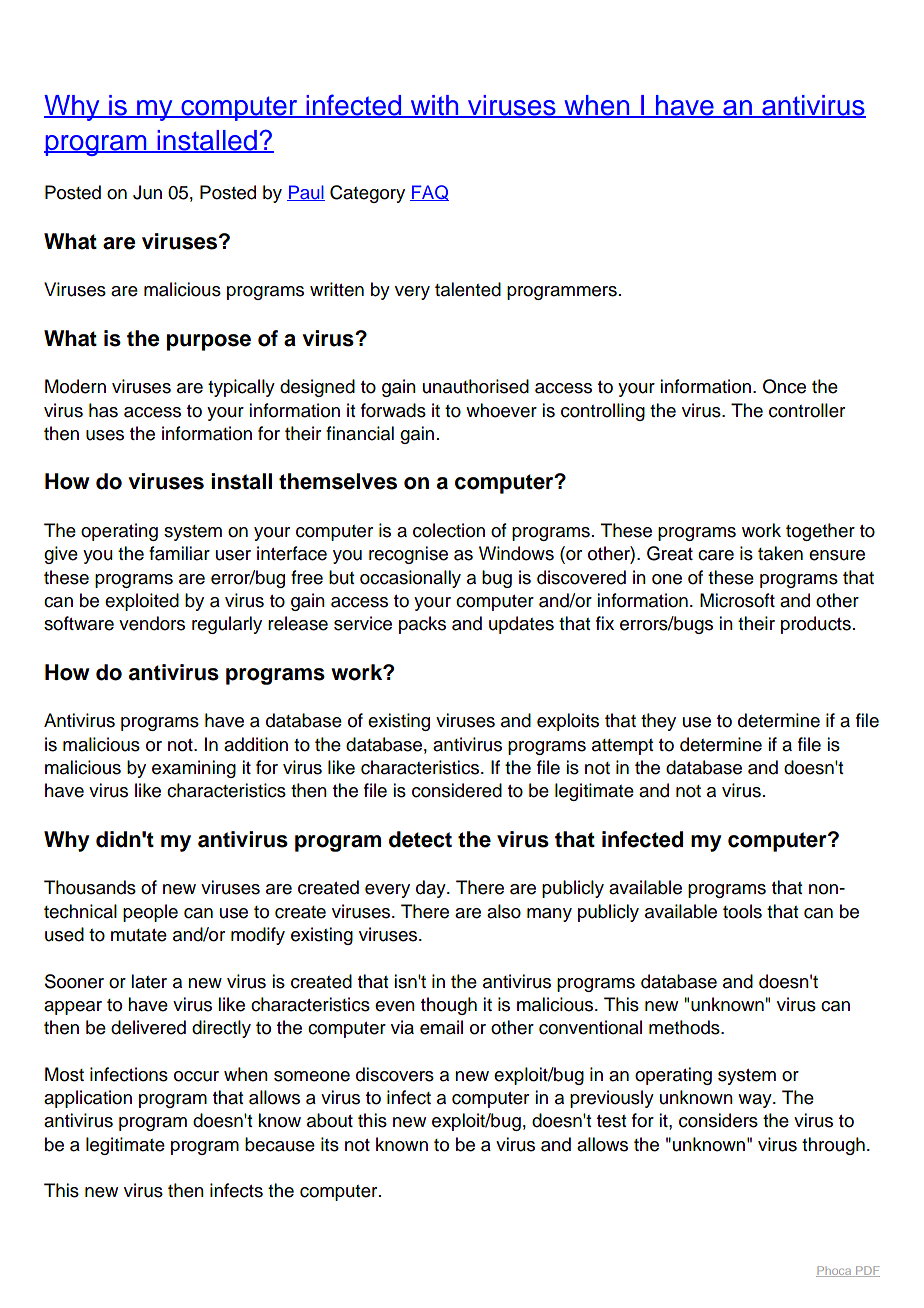  What do you see at coordinates (330, 1120) in the screenshot?
I see `about` at bounding box center [330, 1120].
